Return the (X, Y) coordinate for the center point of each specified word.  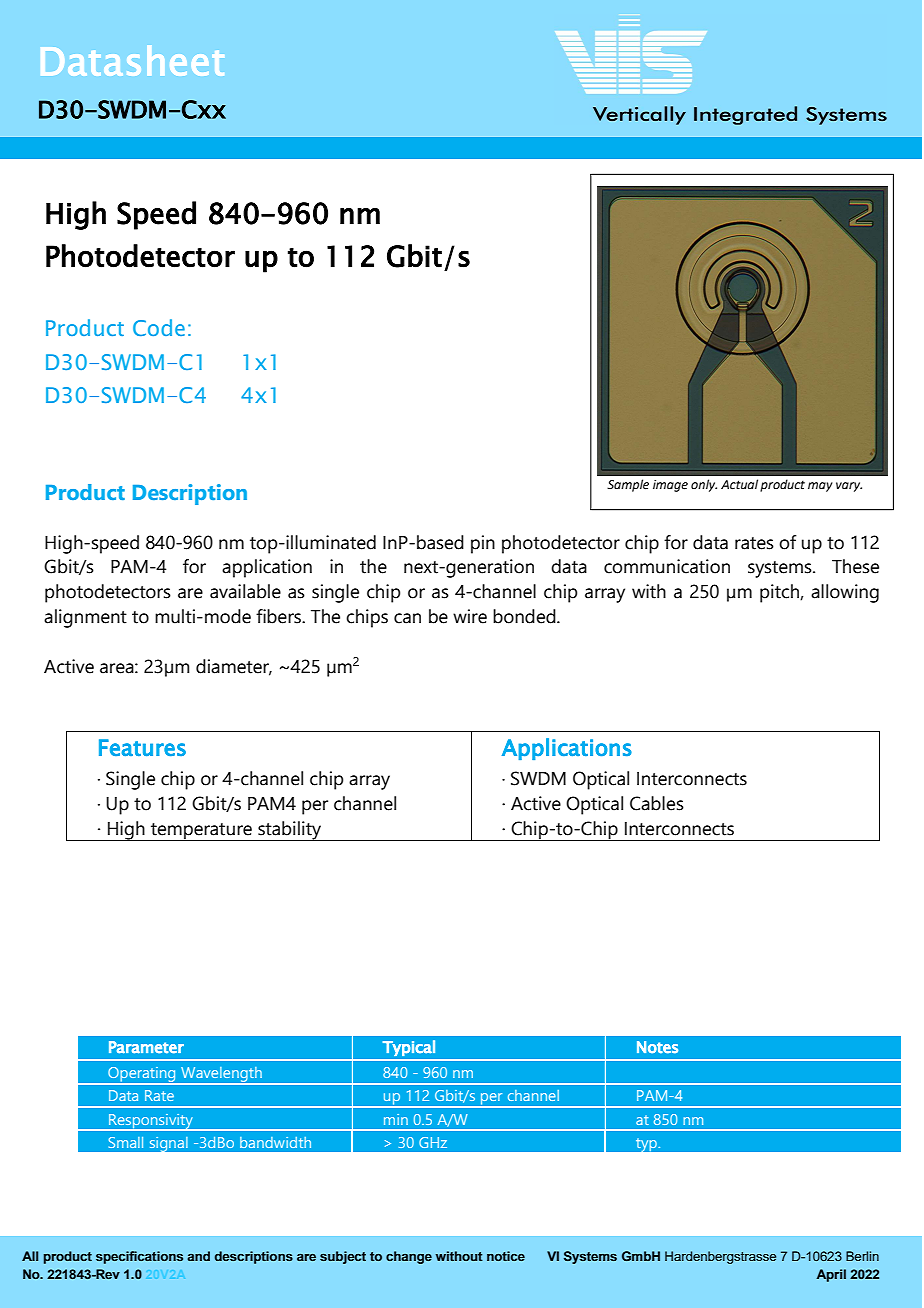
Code (159, 327)
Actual (739, 484)
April (831, 1275)
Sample (628, 485)
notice (506, 1256)
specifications (139, 1257)
